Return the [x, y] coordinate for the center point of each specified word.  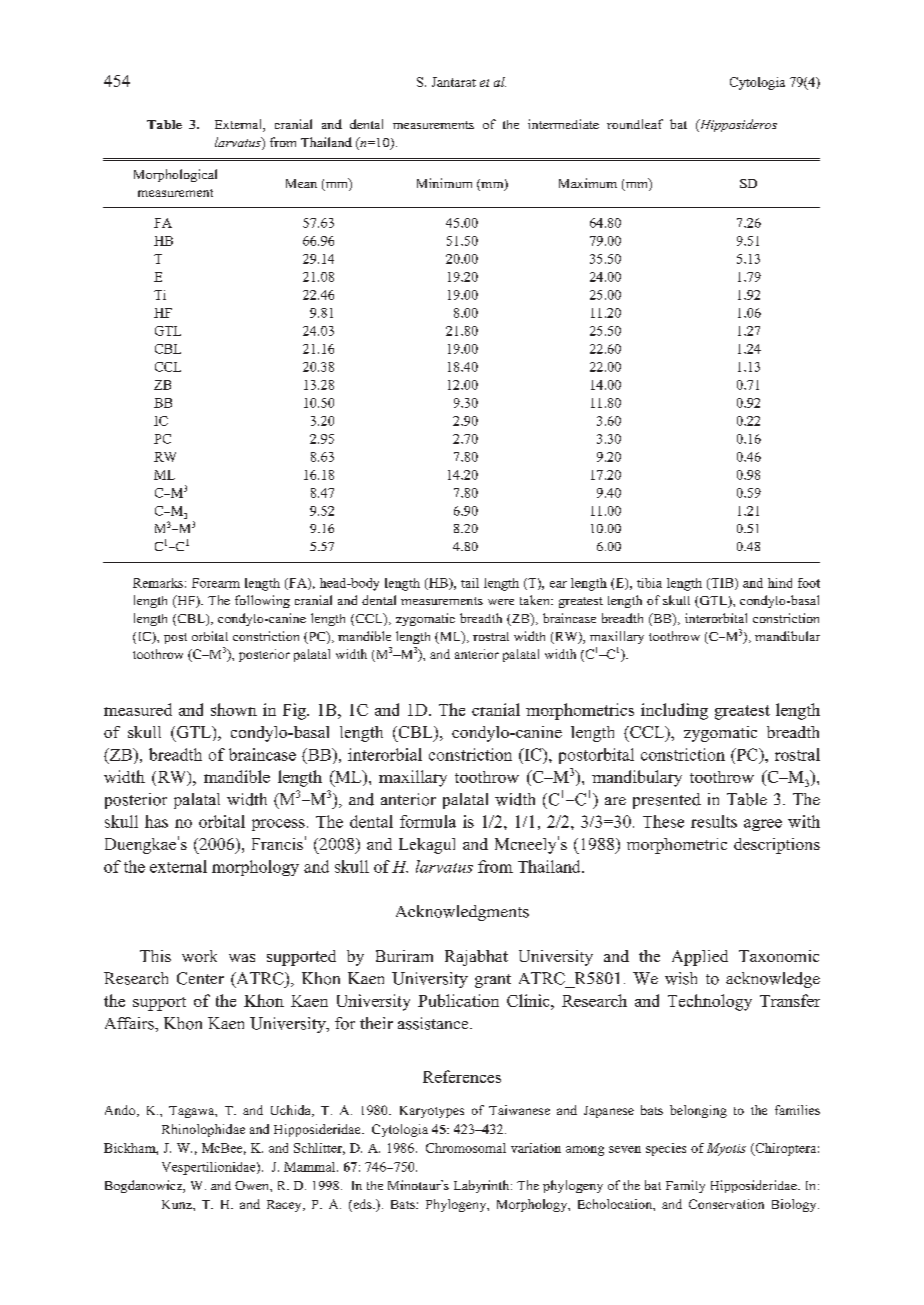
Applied [700, 958]
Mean [301, 183]
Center [200, 978]
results [714, 821]
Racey [285, 1206]
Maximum [588, 183]
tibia [649, 583]
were [501, 602]
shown [234, 709]
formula [428, 821]
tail [470, 583]
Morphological [175, 175]
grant [493, 981]
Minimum [444, 183]
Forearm [216, 583]
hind [780, 583]
